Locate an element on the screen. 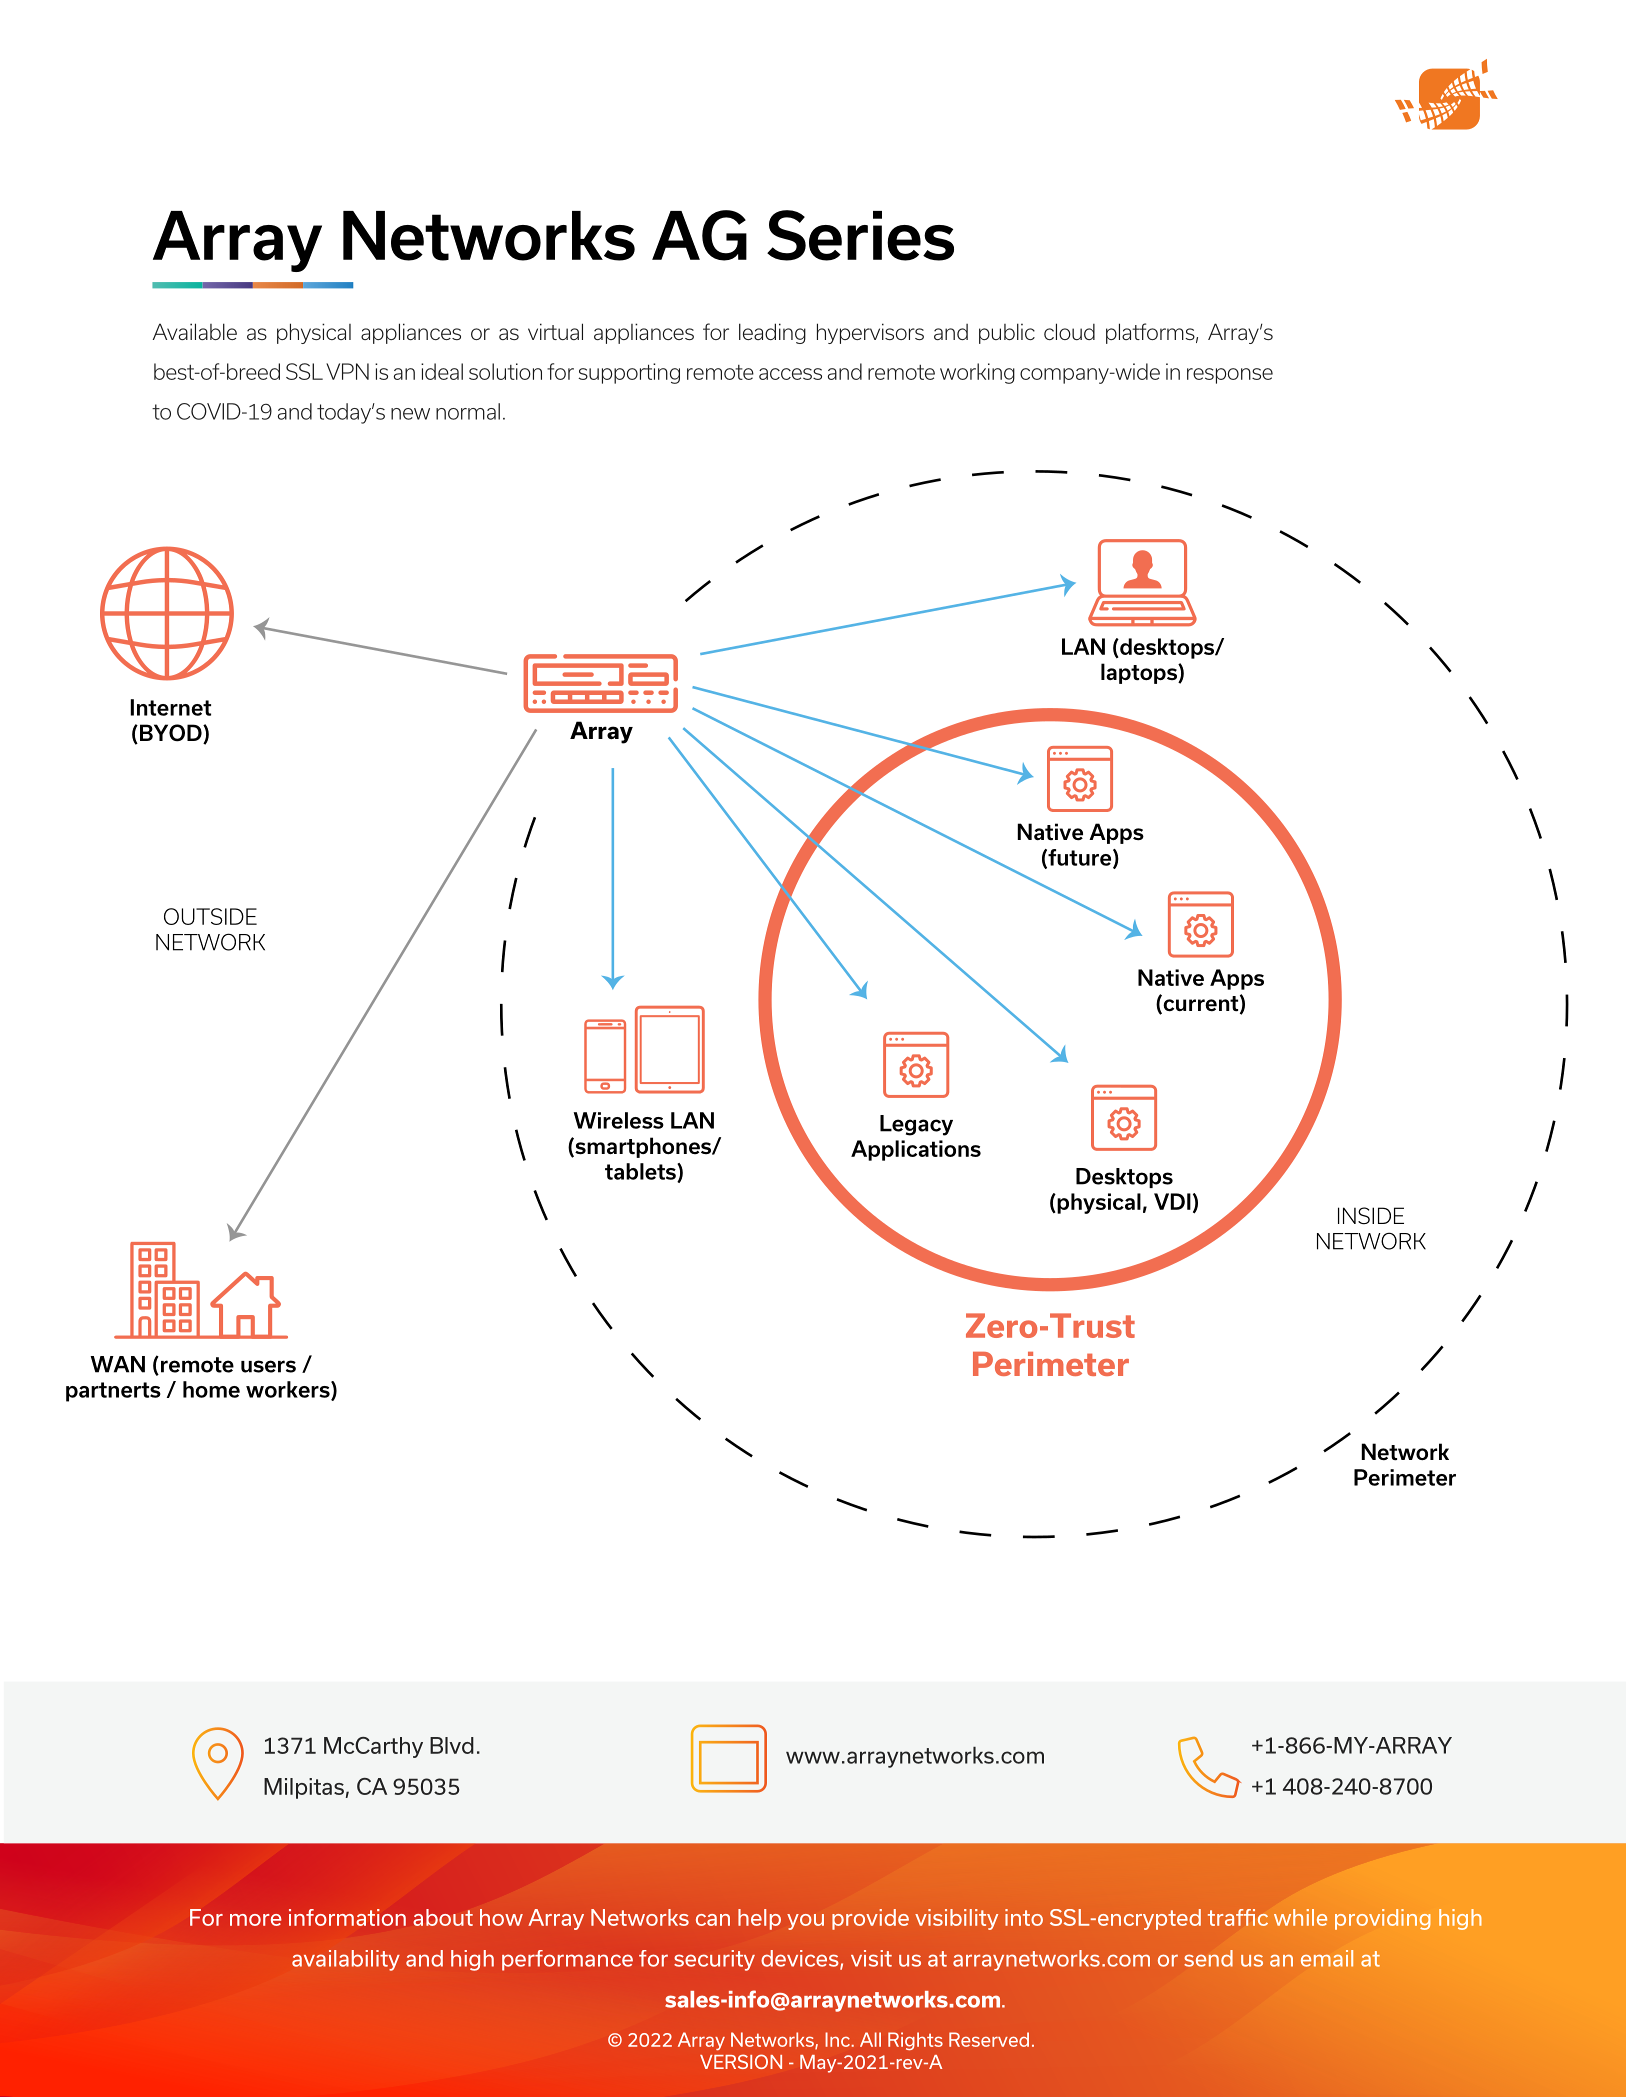 The height and width of the screenshot is (2097, 1626). Available is located at coordinates (195, 331).
